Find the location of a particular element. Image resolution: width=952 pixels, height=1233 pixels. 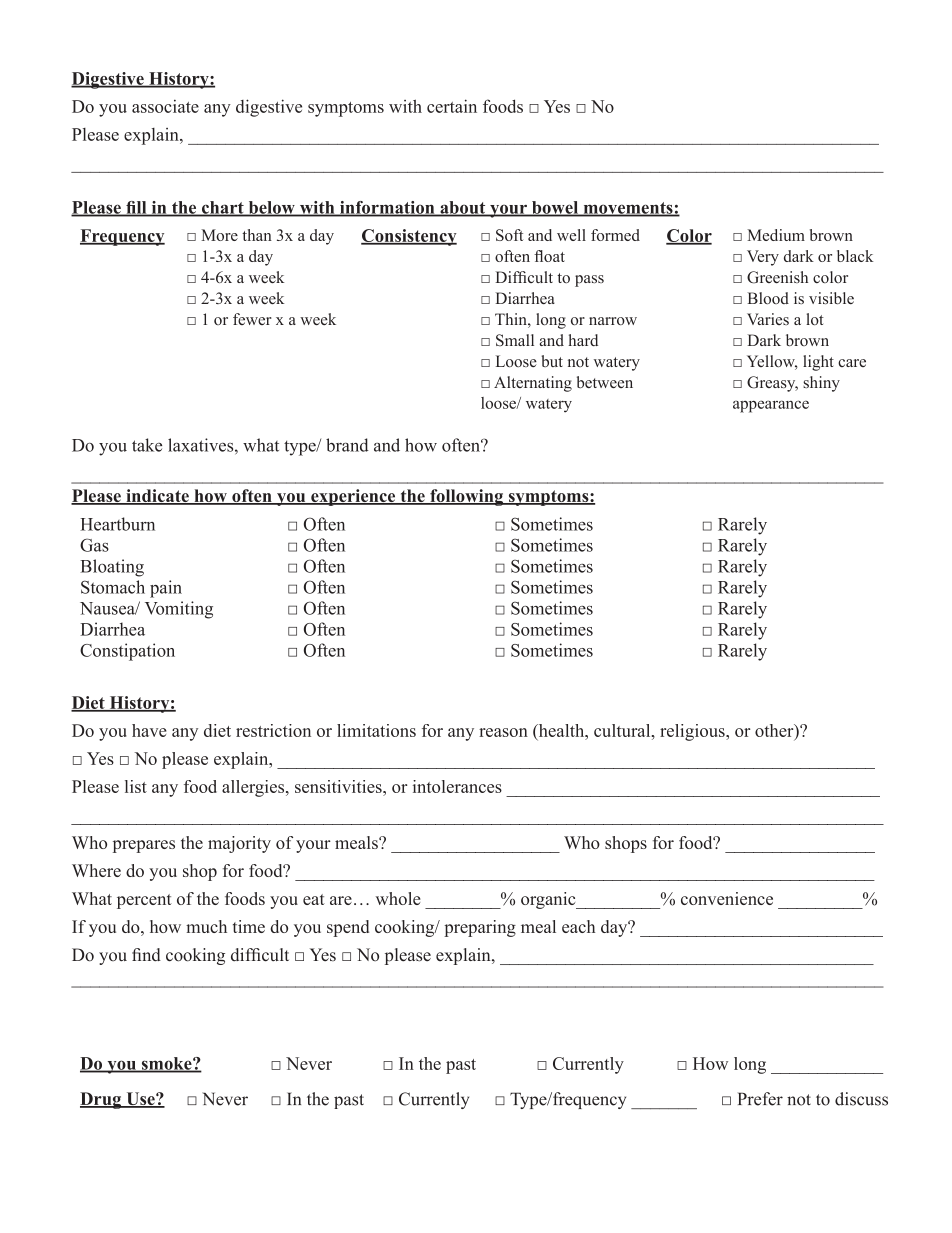

Medium is located at coordinates (776, 235).
